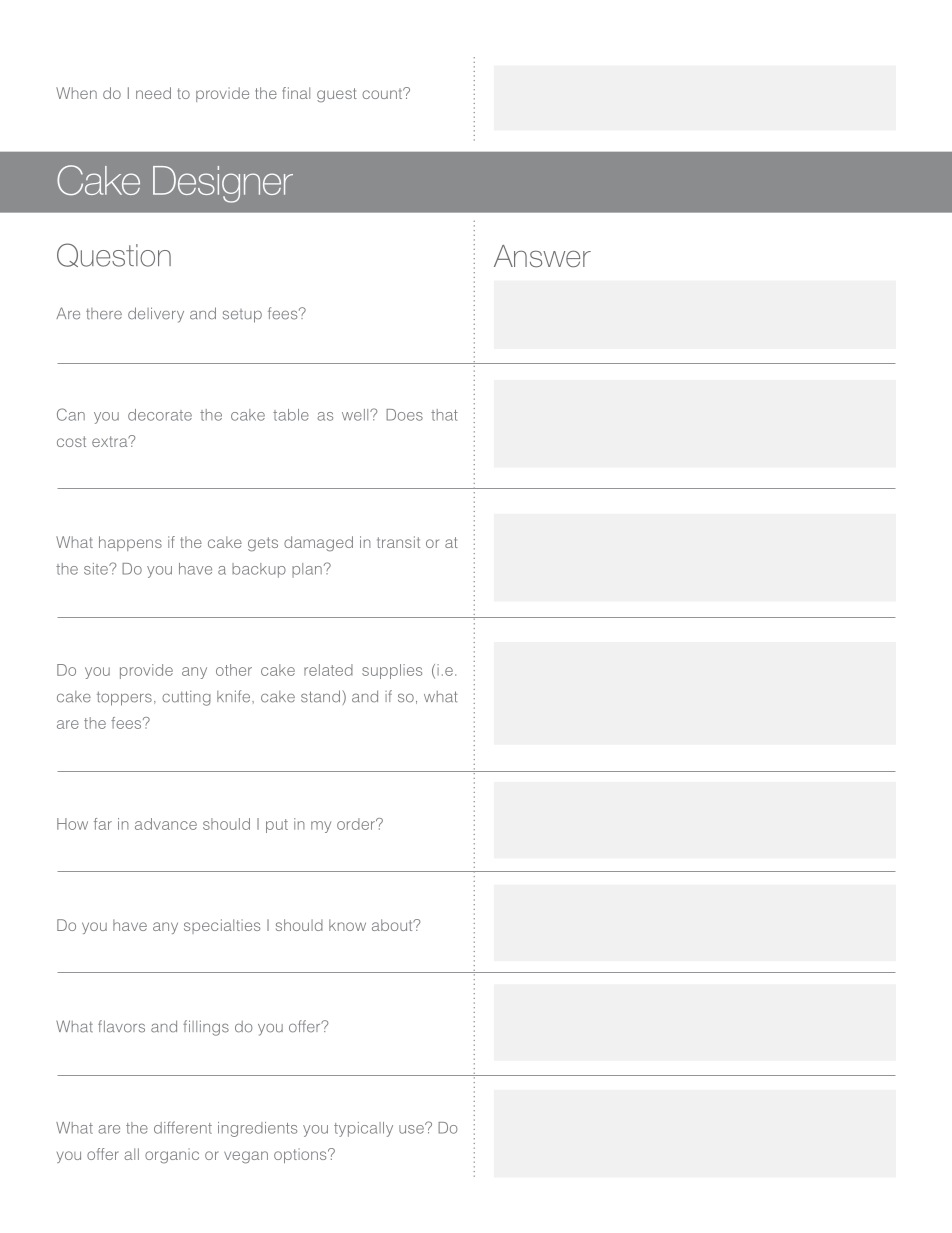  I want to click on organic, so click(172, 1156).
